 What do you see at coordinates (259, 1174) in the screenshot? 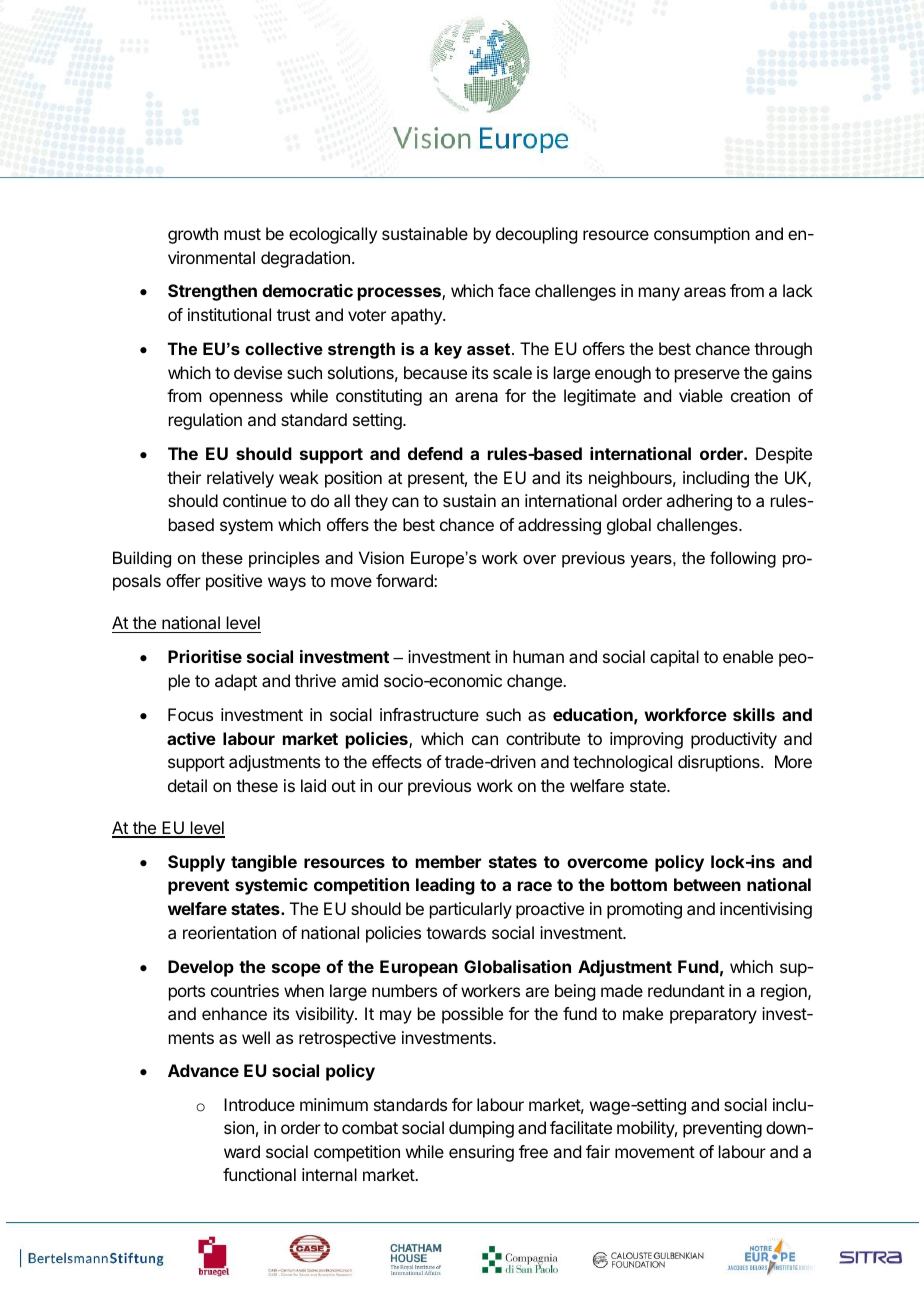
I see `functional` at bounding box center [259, 1174].
